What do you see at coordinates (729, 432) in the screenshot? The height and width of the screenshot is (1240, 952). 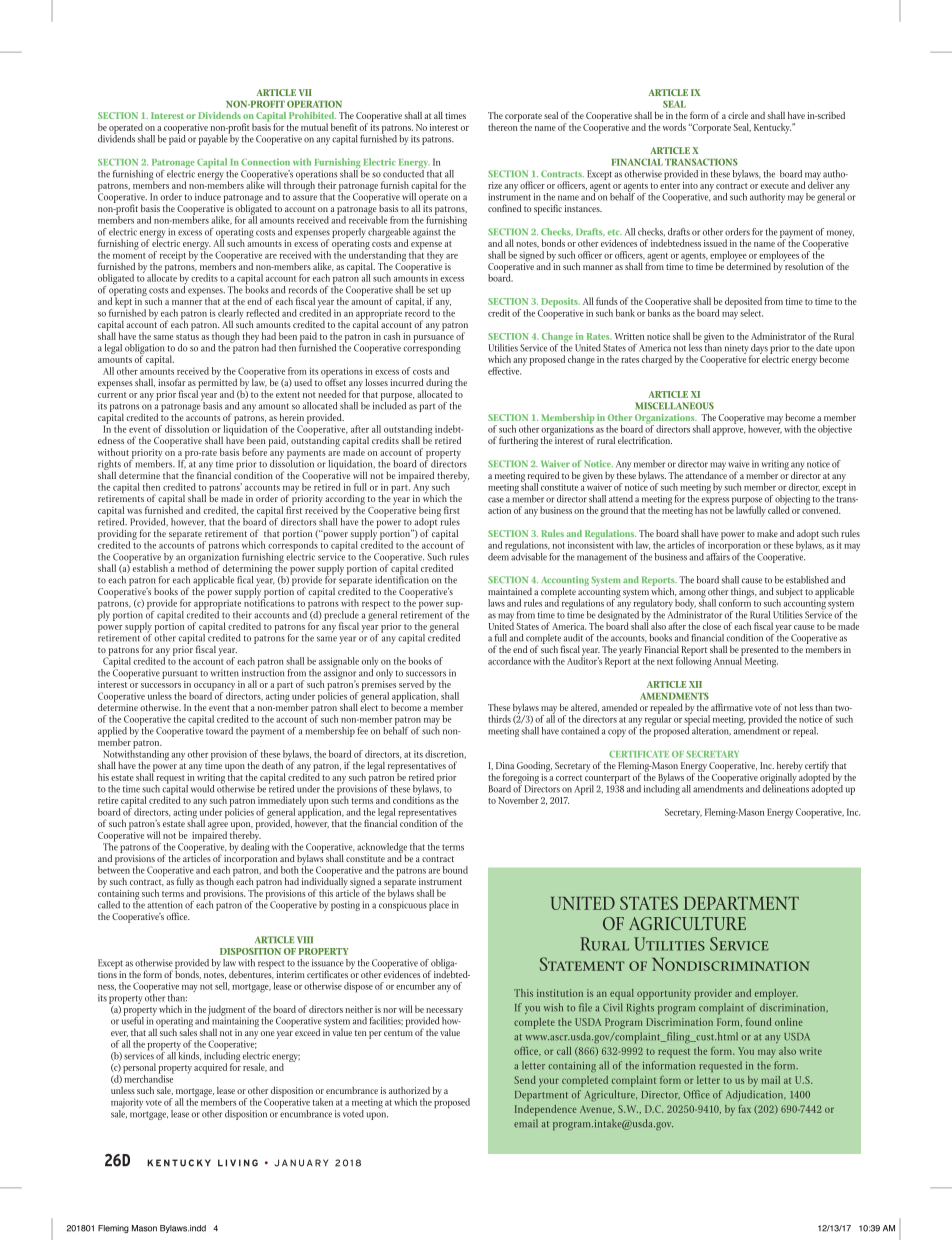 I see `approve` at bounding box center [729, 432].
